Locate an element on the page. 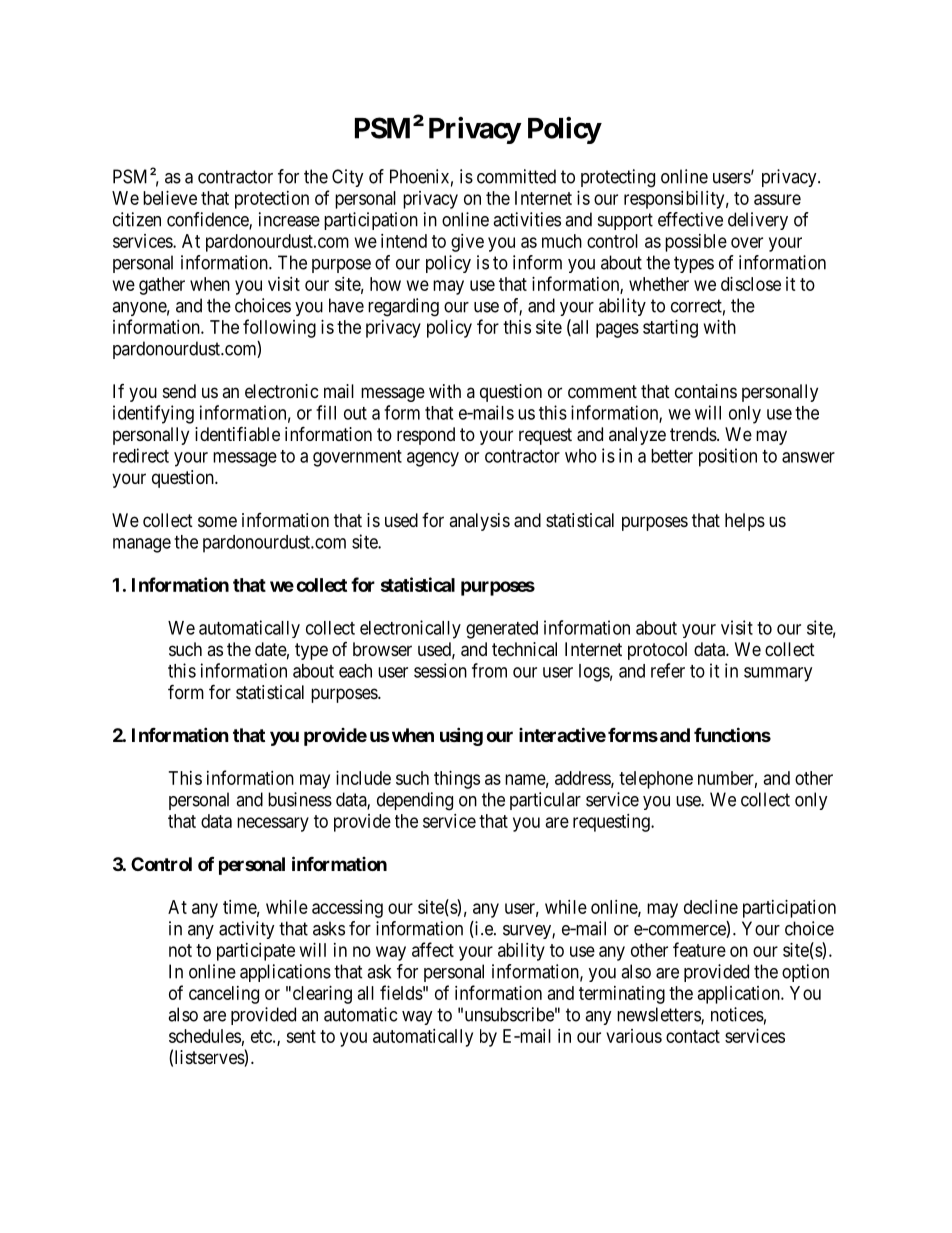  delivery is located at coordinates (758, 221).
